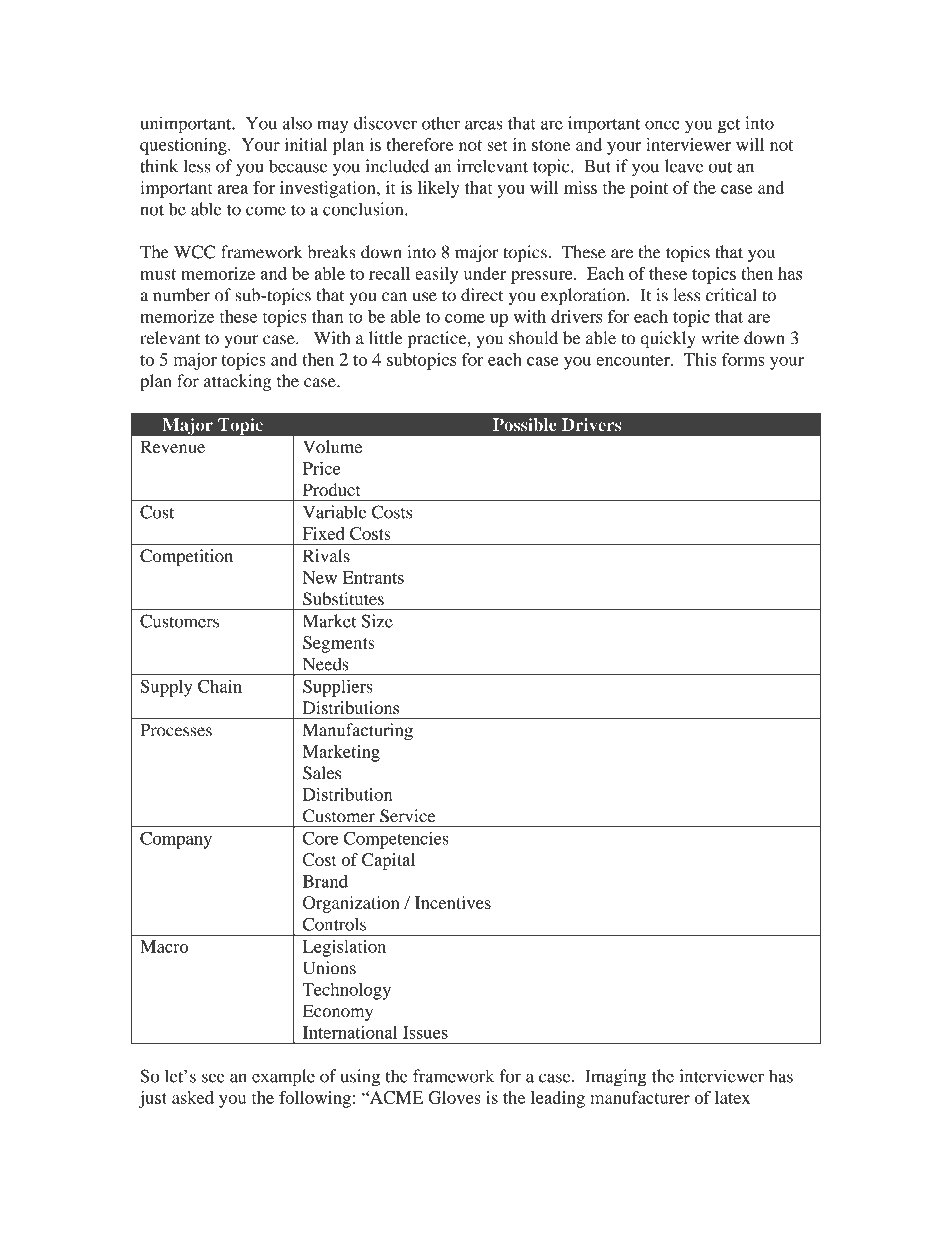 The image size is (952, 1233). Describe the element at coordinates (454, 1097) in the page. I see `Gloves` at that location.
